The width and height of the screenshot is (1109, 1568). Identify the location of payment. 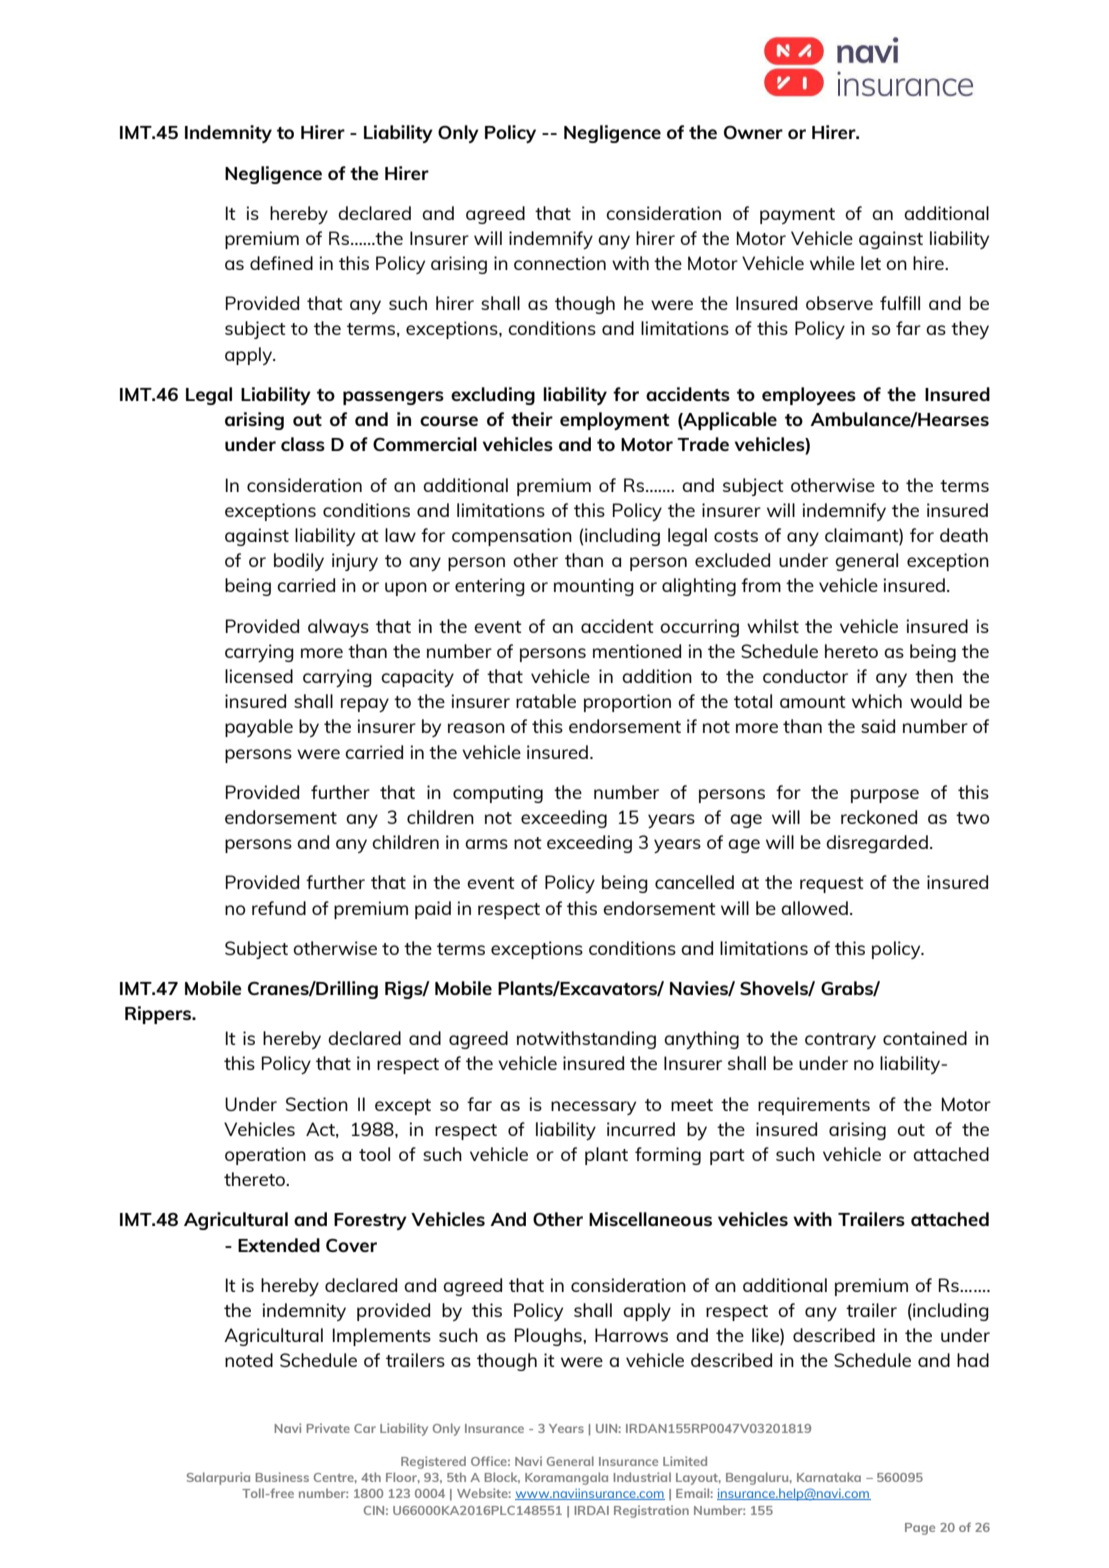
(797, 216).
